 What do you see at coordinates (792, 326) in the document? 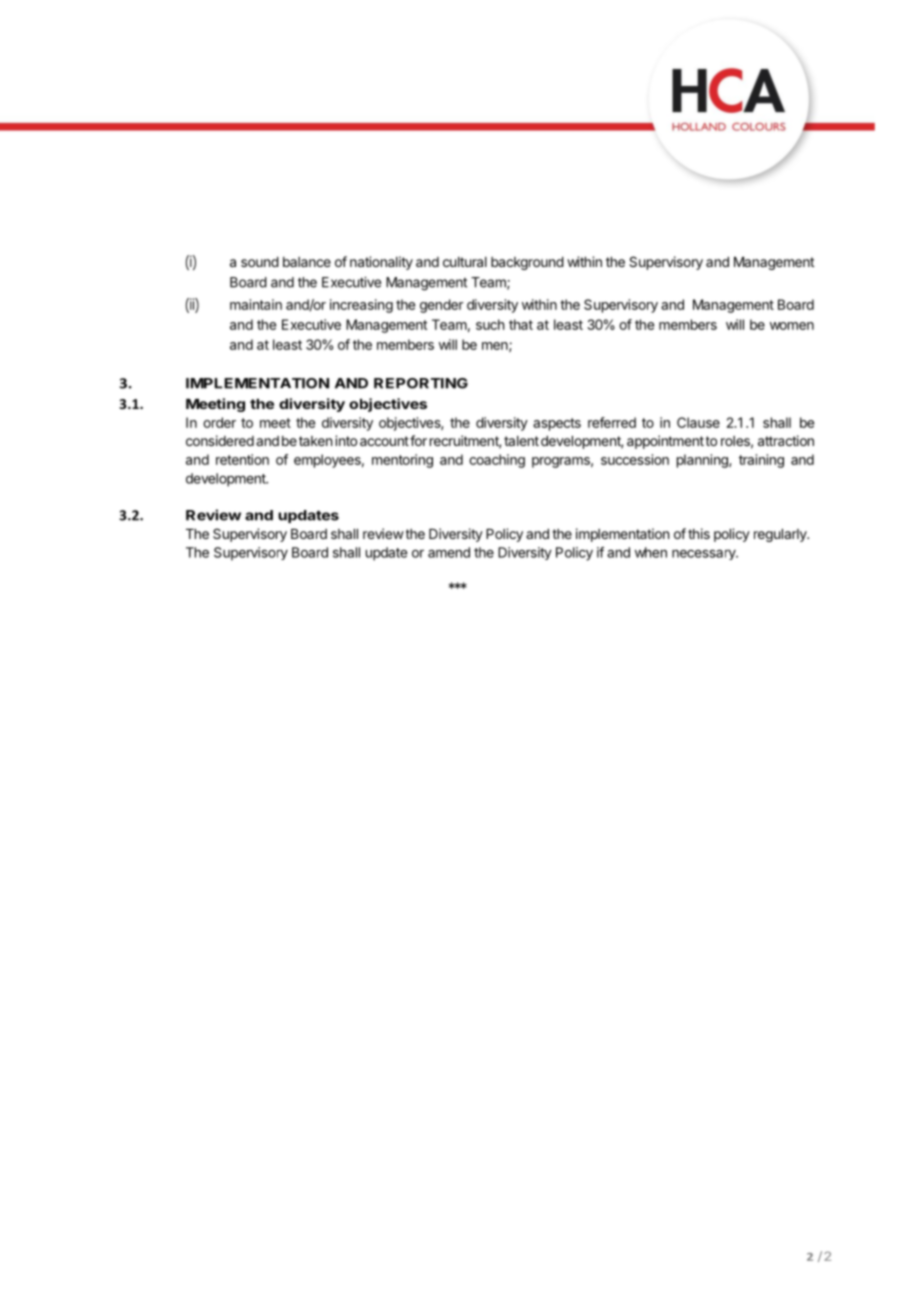
I see `women` at bounding box center [792, 326].
